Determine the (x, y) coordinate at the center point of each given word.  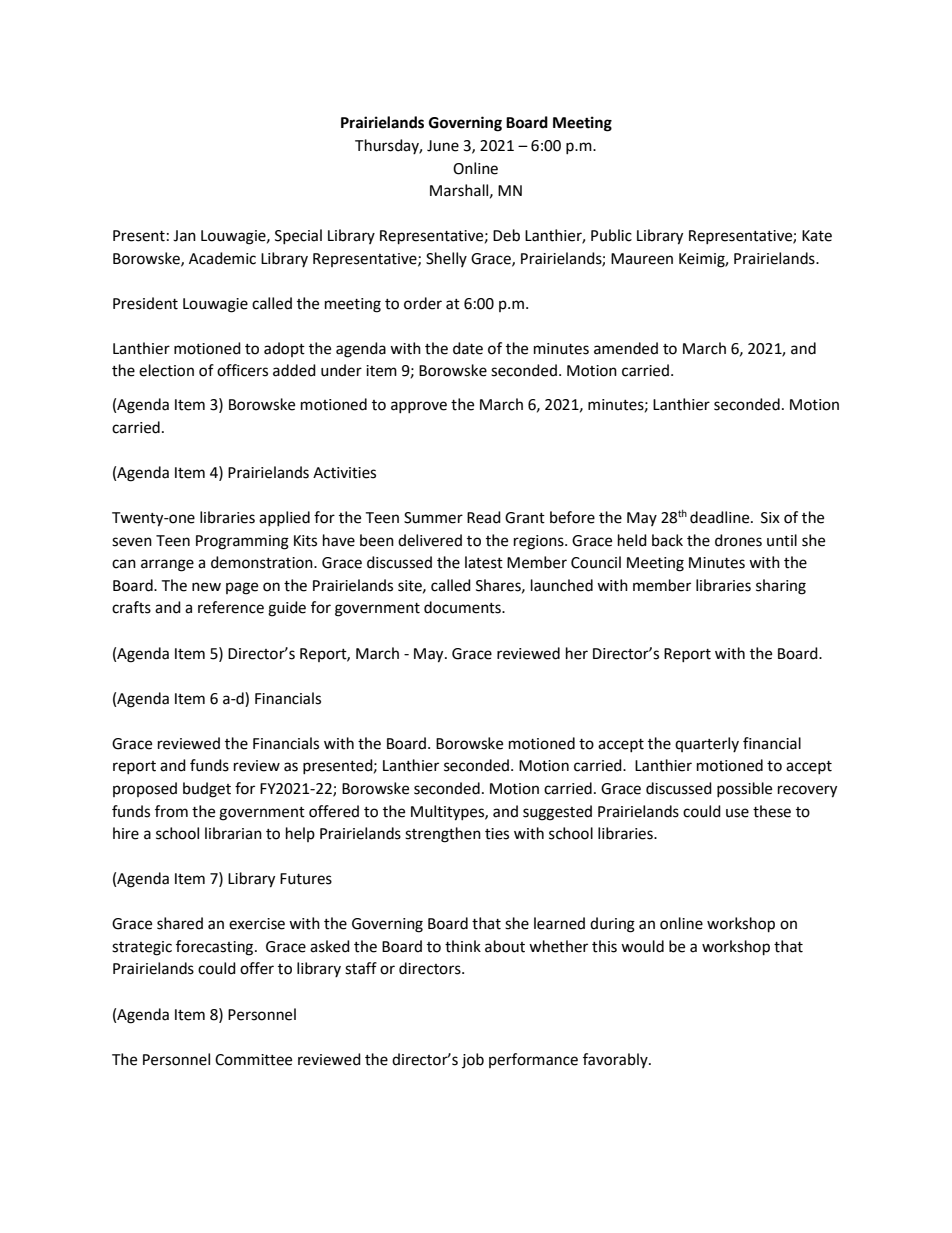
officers (242, 370)
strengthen (443, 835)
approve (419, 407)
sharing (781, 587)
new (206, 587)
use (737, 813)
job (473, 1060)
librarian (233, 833)
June (443, 146)
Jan (184, 236)
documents (463, 607)
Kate (817, 236)
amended (626, 348)
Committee (253, 1060)
